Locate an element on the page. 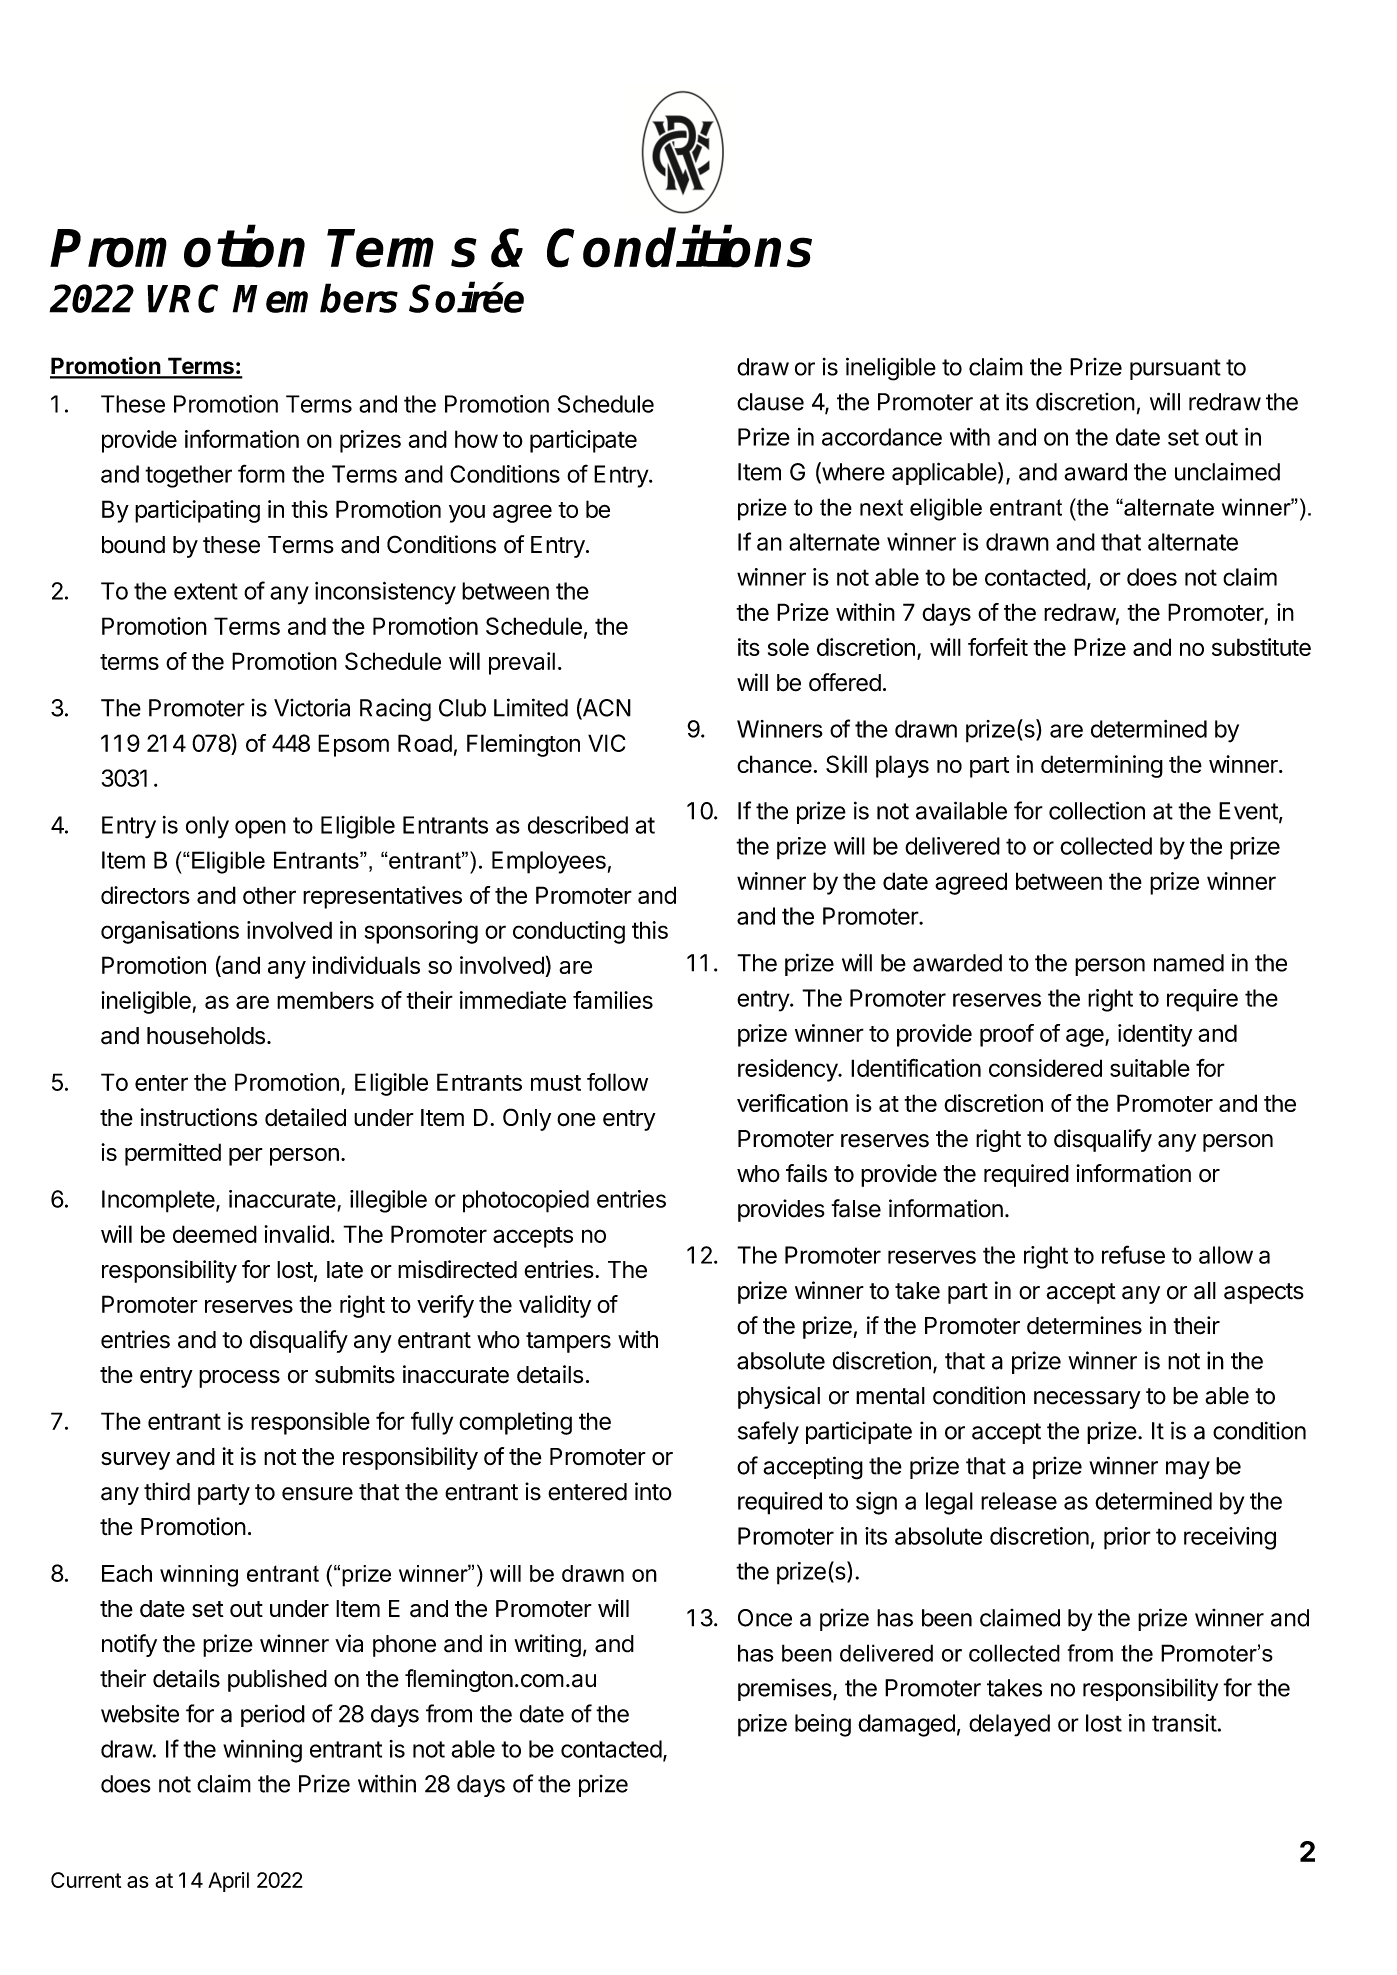 The height and width of the page is (1975, 1397). determining is located at coordinates (1102, 766).
